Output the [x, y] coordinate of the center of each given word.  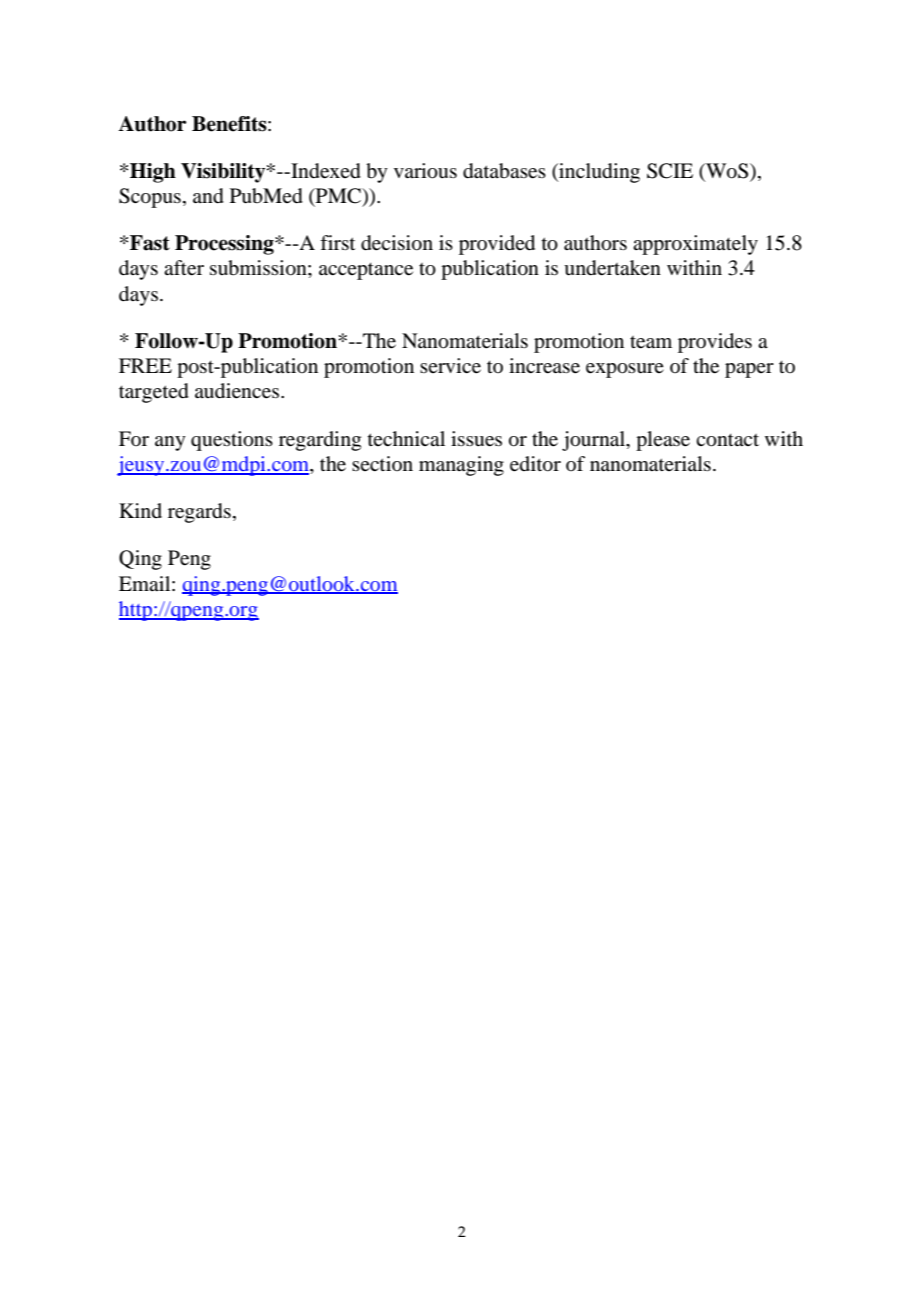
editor [535, 464]
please [663, 441]
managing [461, 466]
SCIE [670, 171]
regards [199, 513]
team [651, 342]
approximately [695, 245]
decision [397, 243]
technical [406, 438]
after [184, 268]
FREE [145, 365]
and [208, 196]
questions [232, 441]
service [450, 366]
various [425, 171]
